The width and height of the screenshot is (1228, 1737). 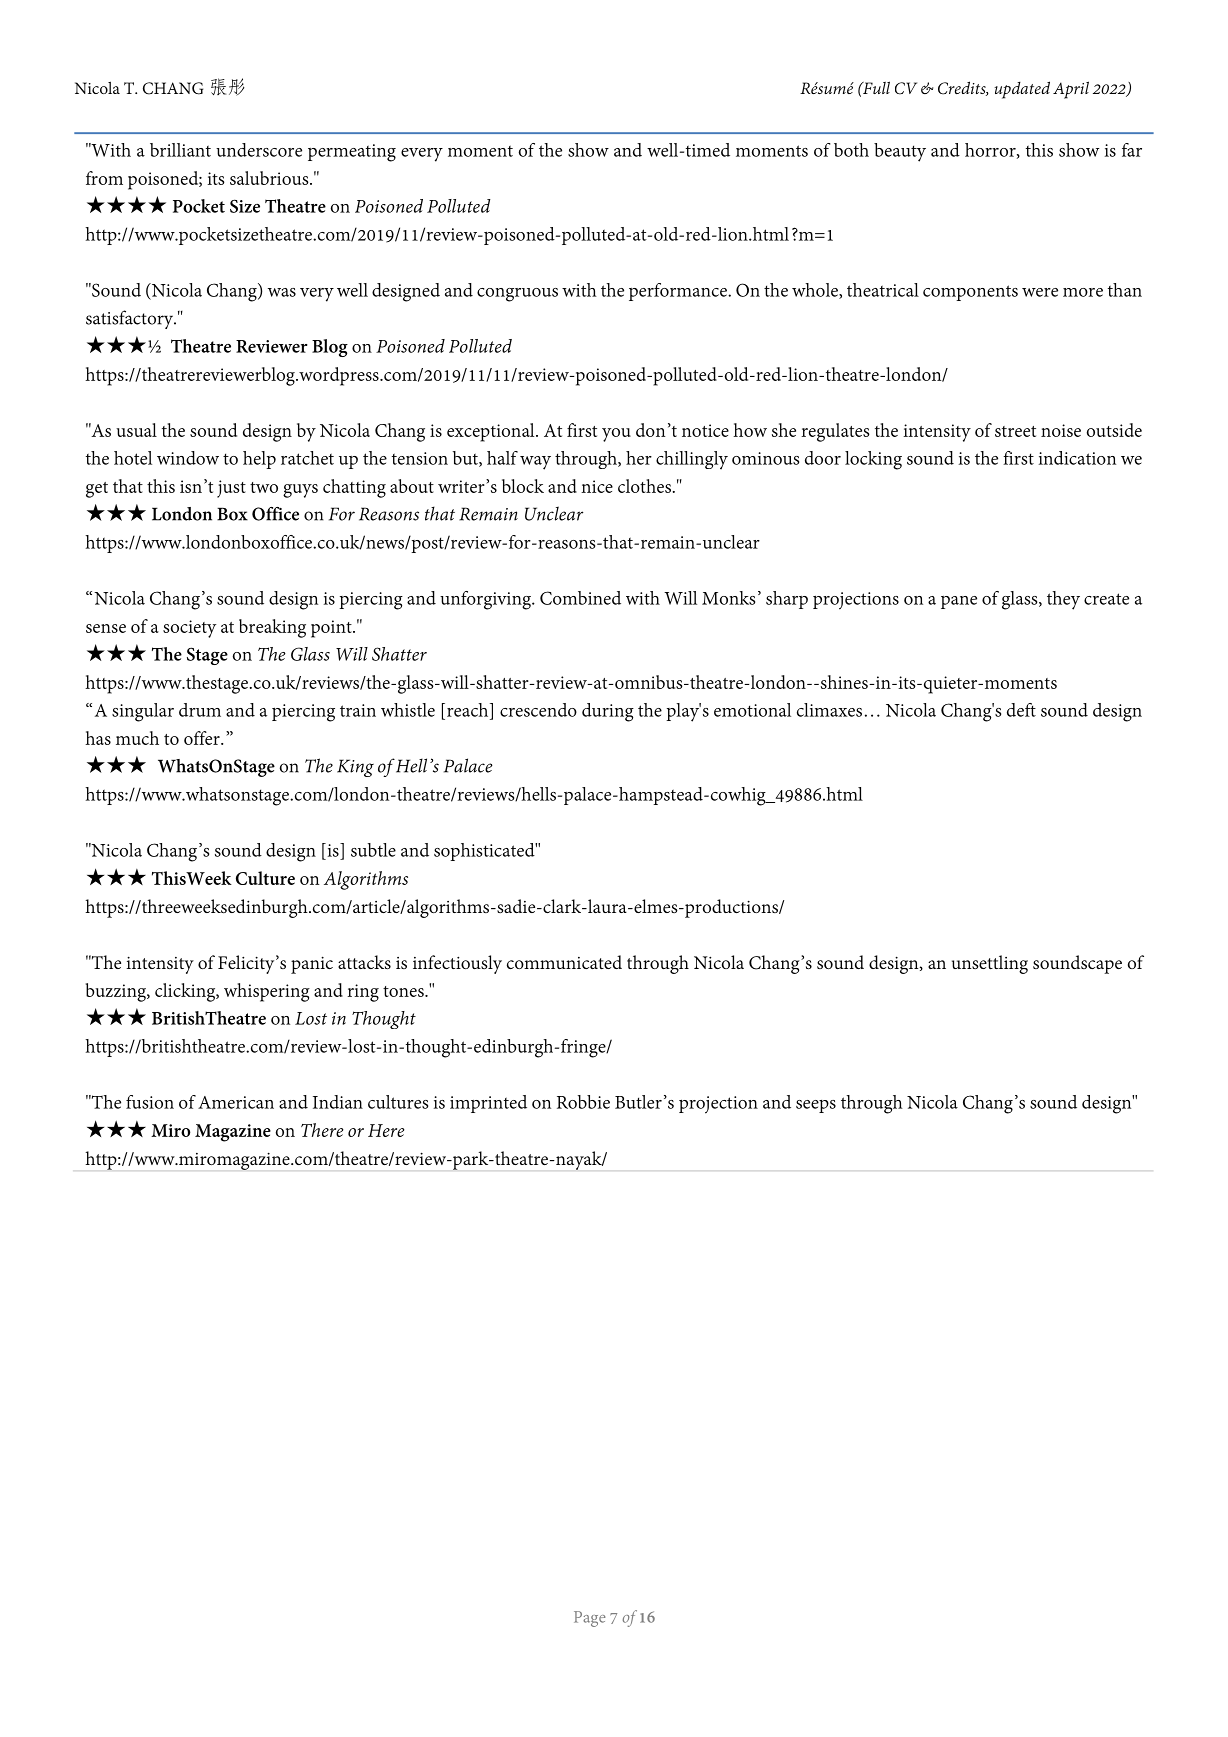 What do you see at coordinates (189, 629) in the screenshot?
I see `society` at bounding box center [189, 629].
